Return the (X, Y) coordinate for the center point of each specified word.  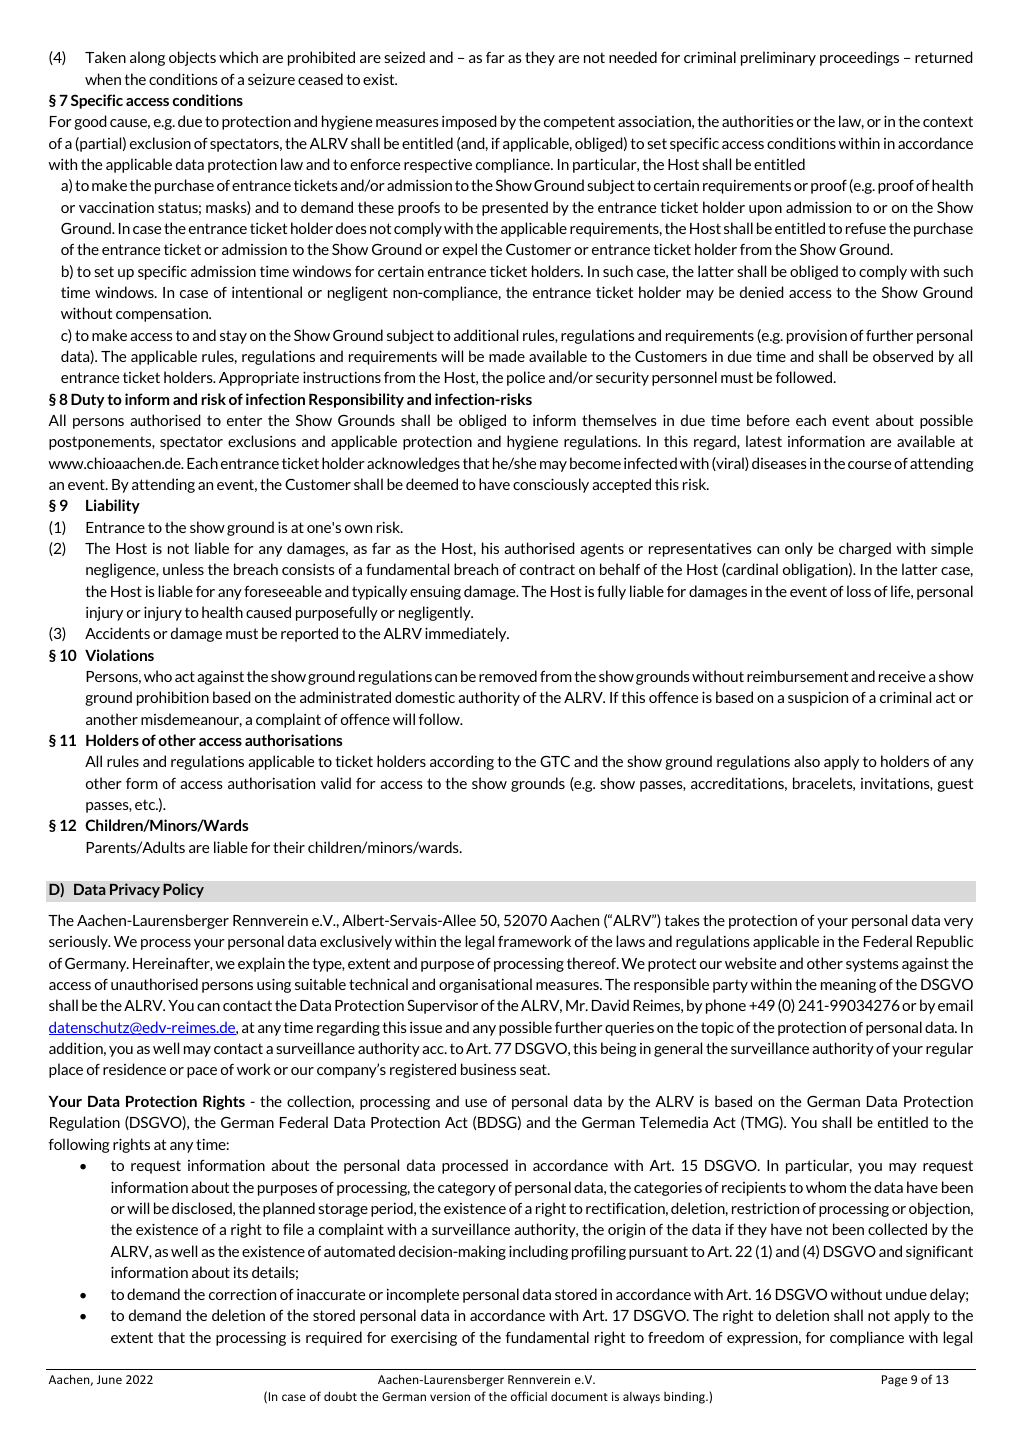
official (529, 1396)
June (109, 1379)
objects (192, 58)
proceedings (859, 58)
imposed (469, 122)
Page (894, 1381)
